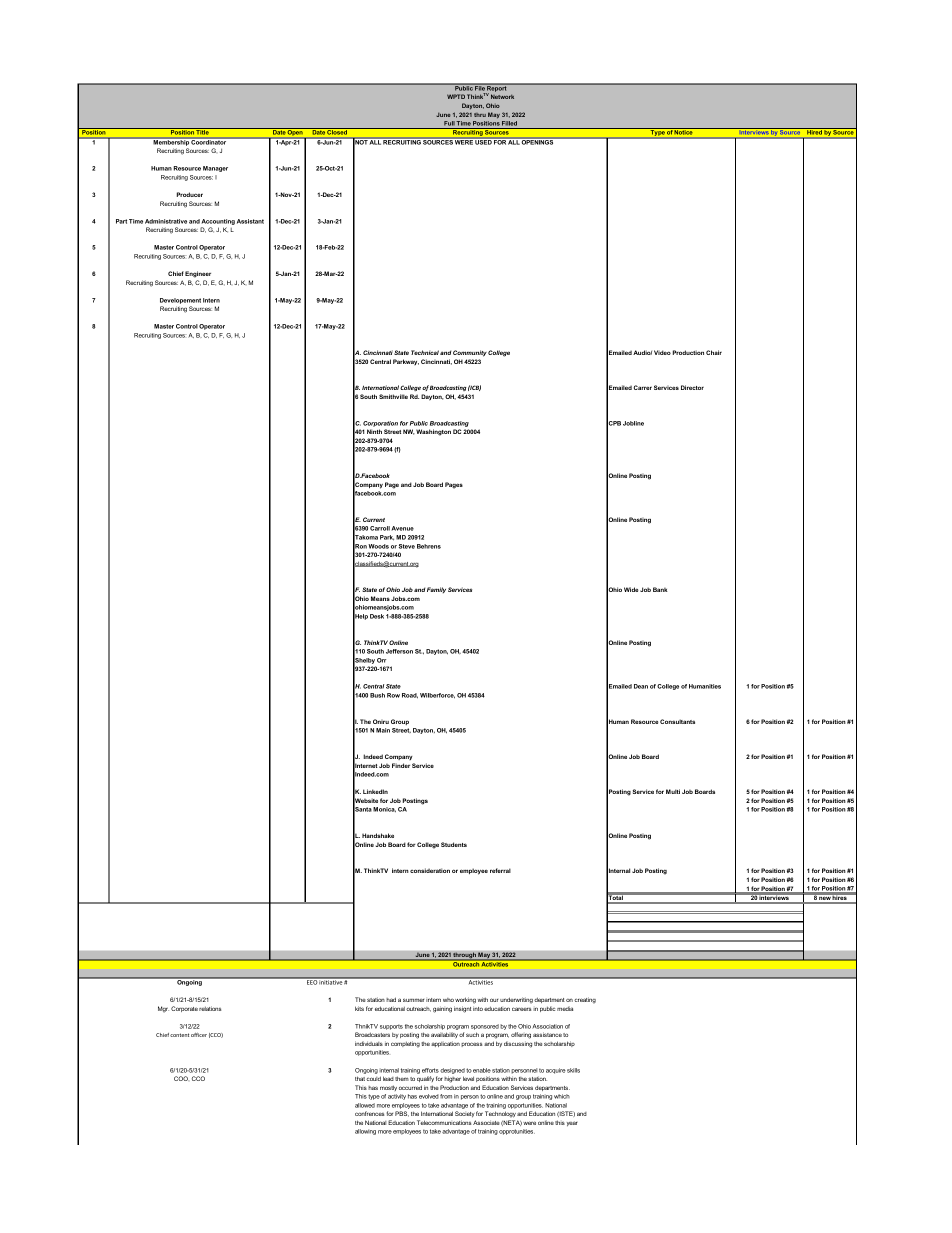 The width and height of the image is (952, 1233). Describe the element at coordinates (203, 131) in the image. I see `Title` at that location.
